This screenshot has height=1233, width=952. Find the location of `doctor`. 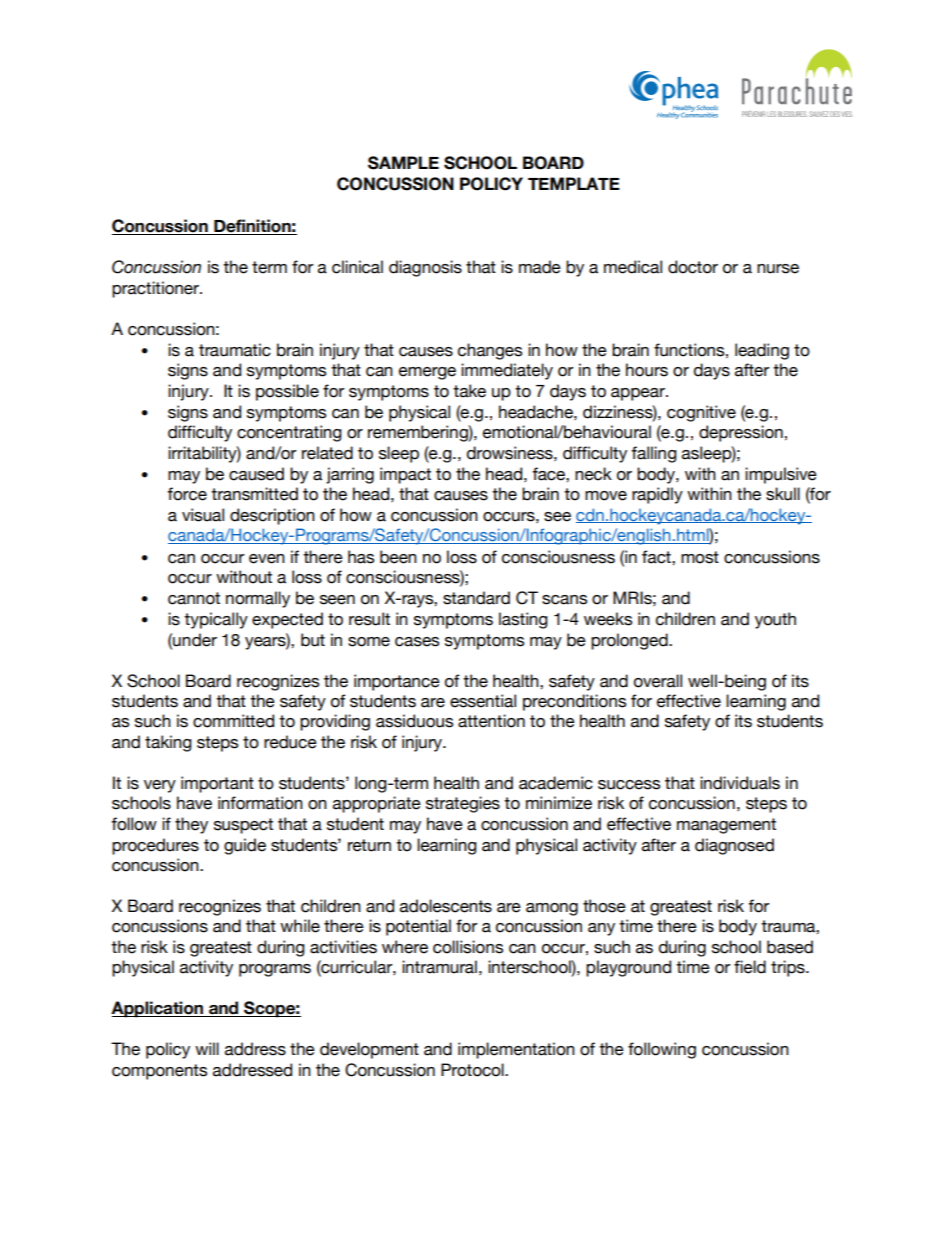

doctor is located at coordinates (693, 267).
